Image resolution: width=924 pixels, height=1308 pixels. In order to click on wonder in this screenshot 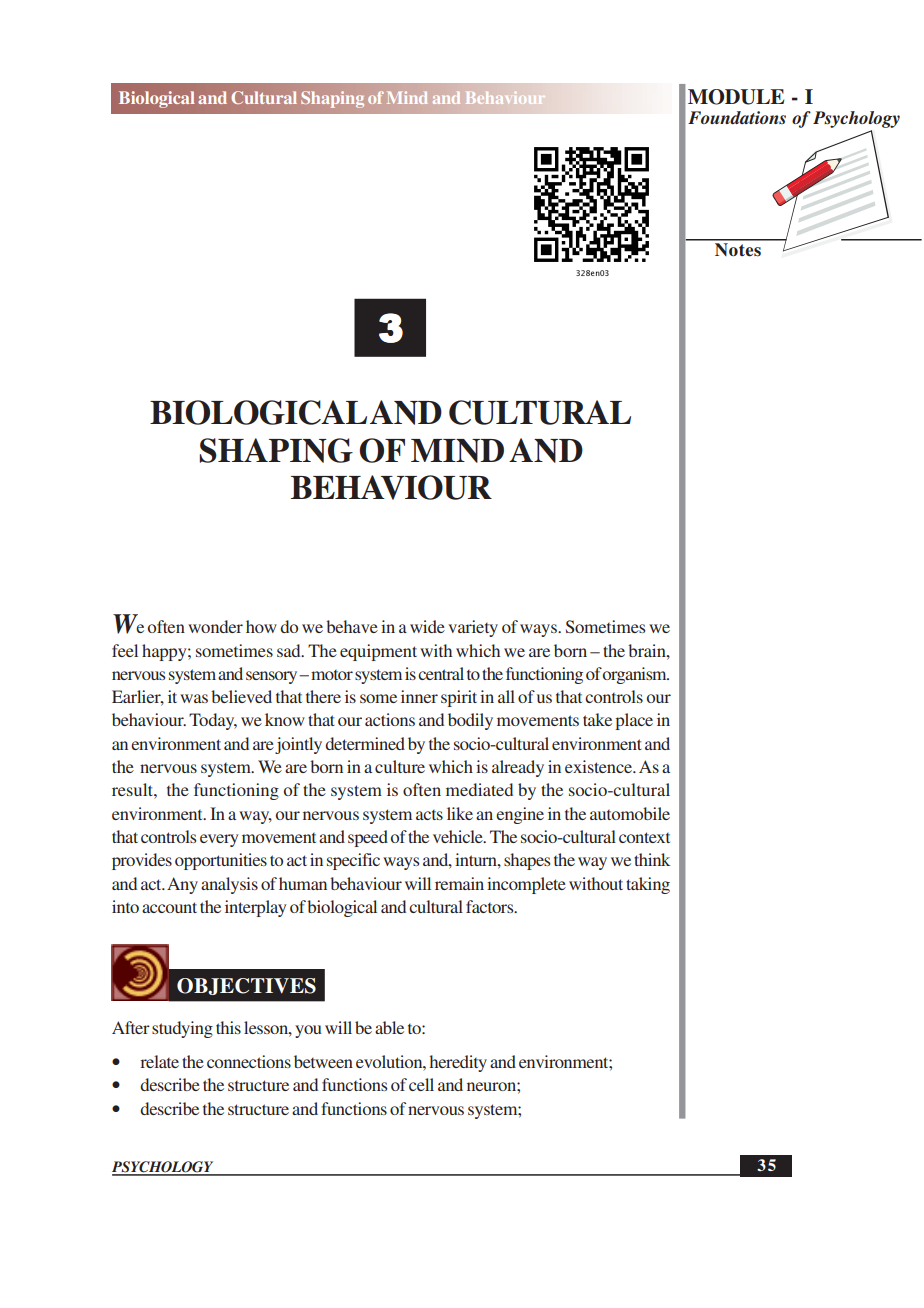, I will do `click(215, 626)`.
